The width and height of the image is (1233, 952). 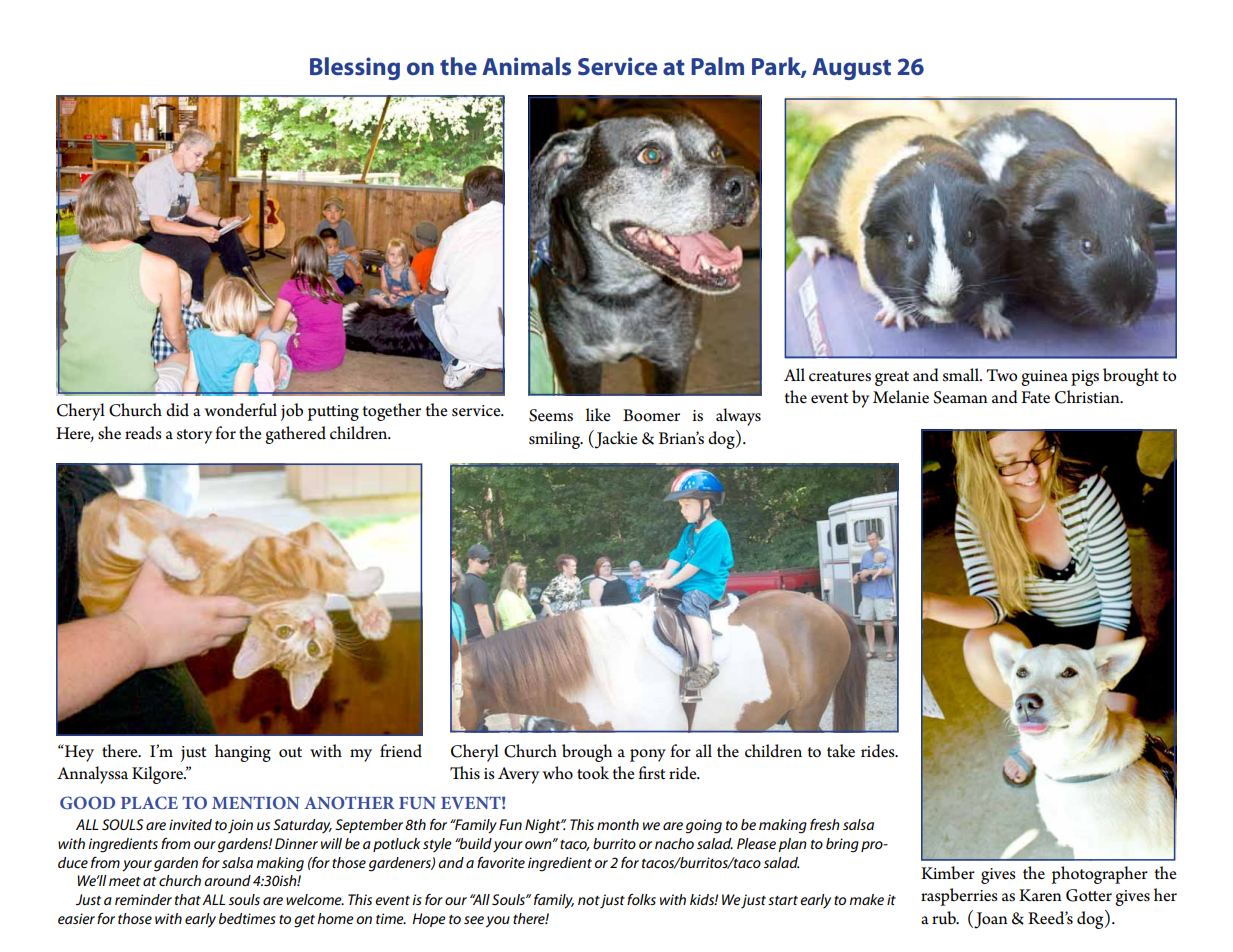 What do you see at coordinates (851, 69) in the image?
I see `August` at bounding box center [851, 69].
